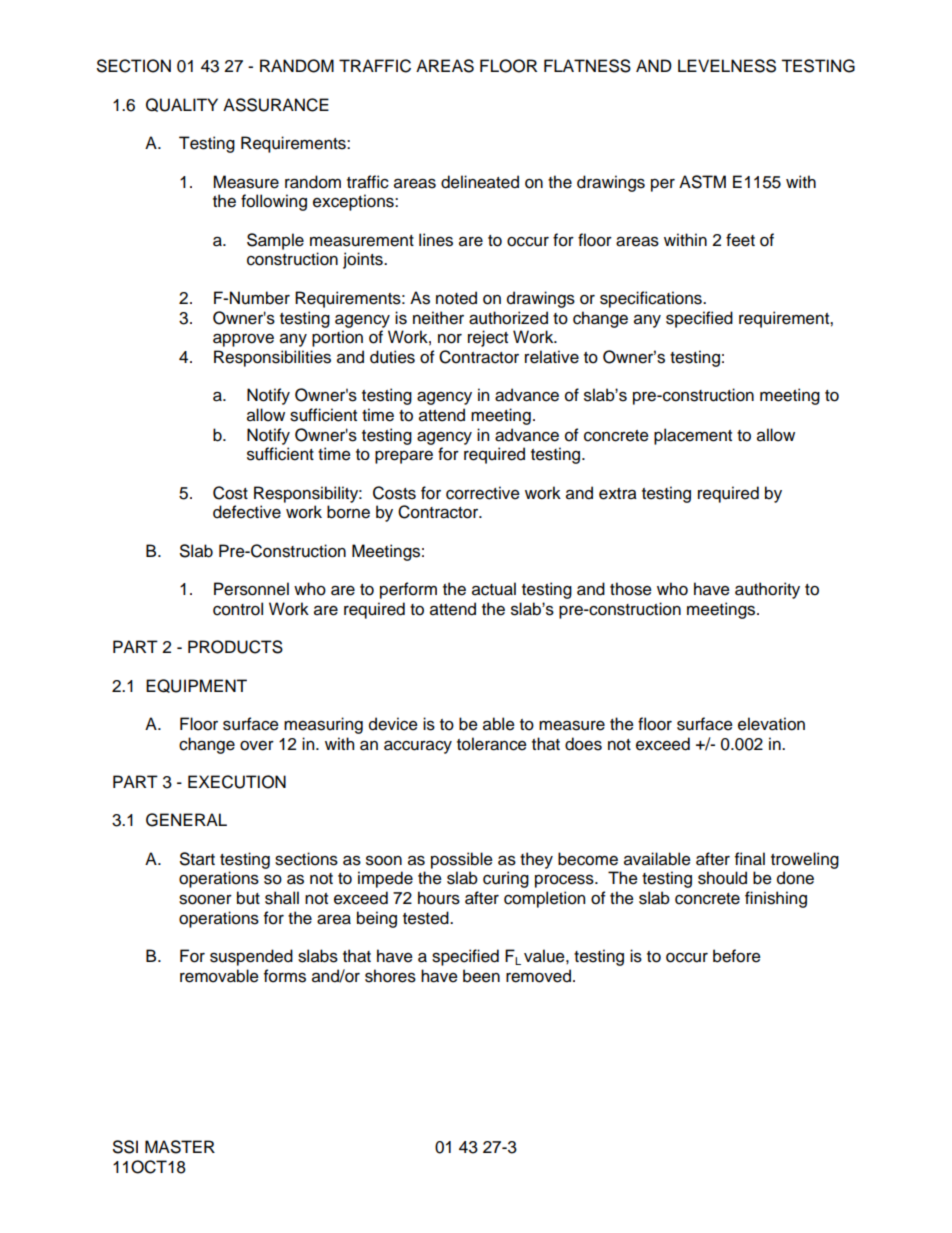  What do you see at coordinates (462, 860) in the screenshot?
I see `possible` at bounding box center [462, 860].
